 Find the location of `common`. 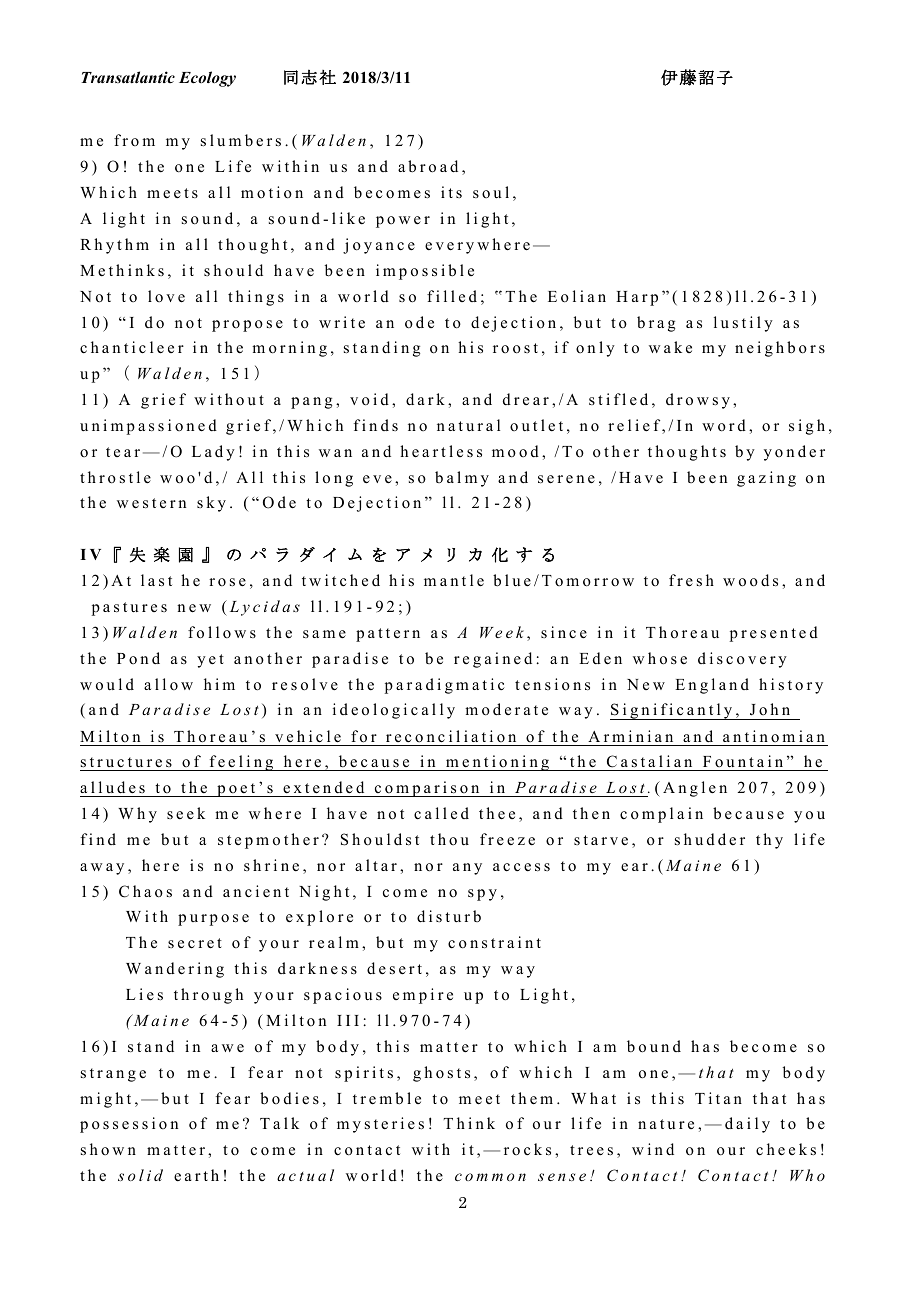

common is located at coordinates (490, 1177).
